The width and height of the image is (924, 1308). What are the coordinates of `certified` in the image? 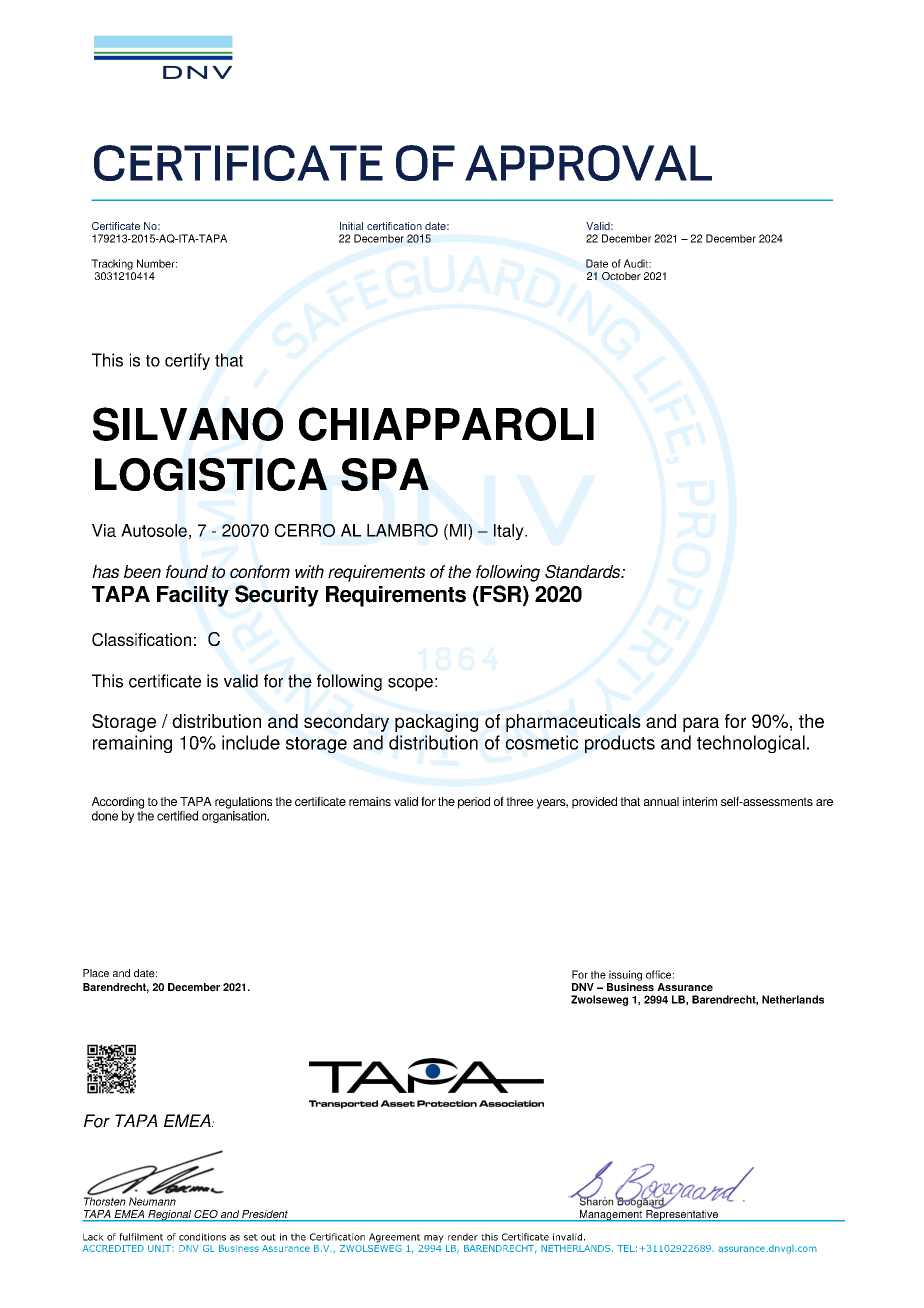 It's located at (177, 816).
